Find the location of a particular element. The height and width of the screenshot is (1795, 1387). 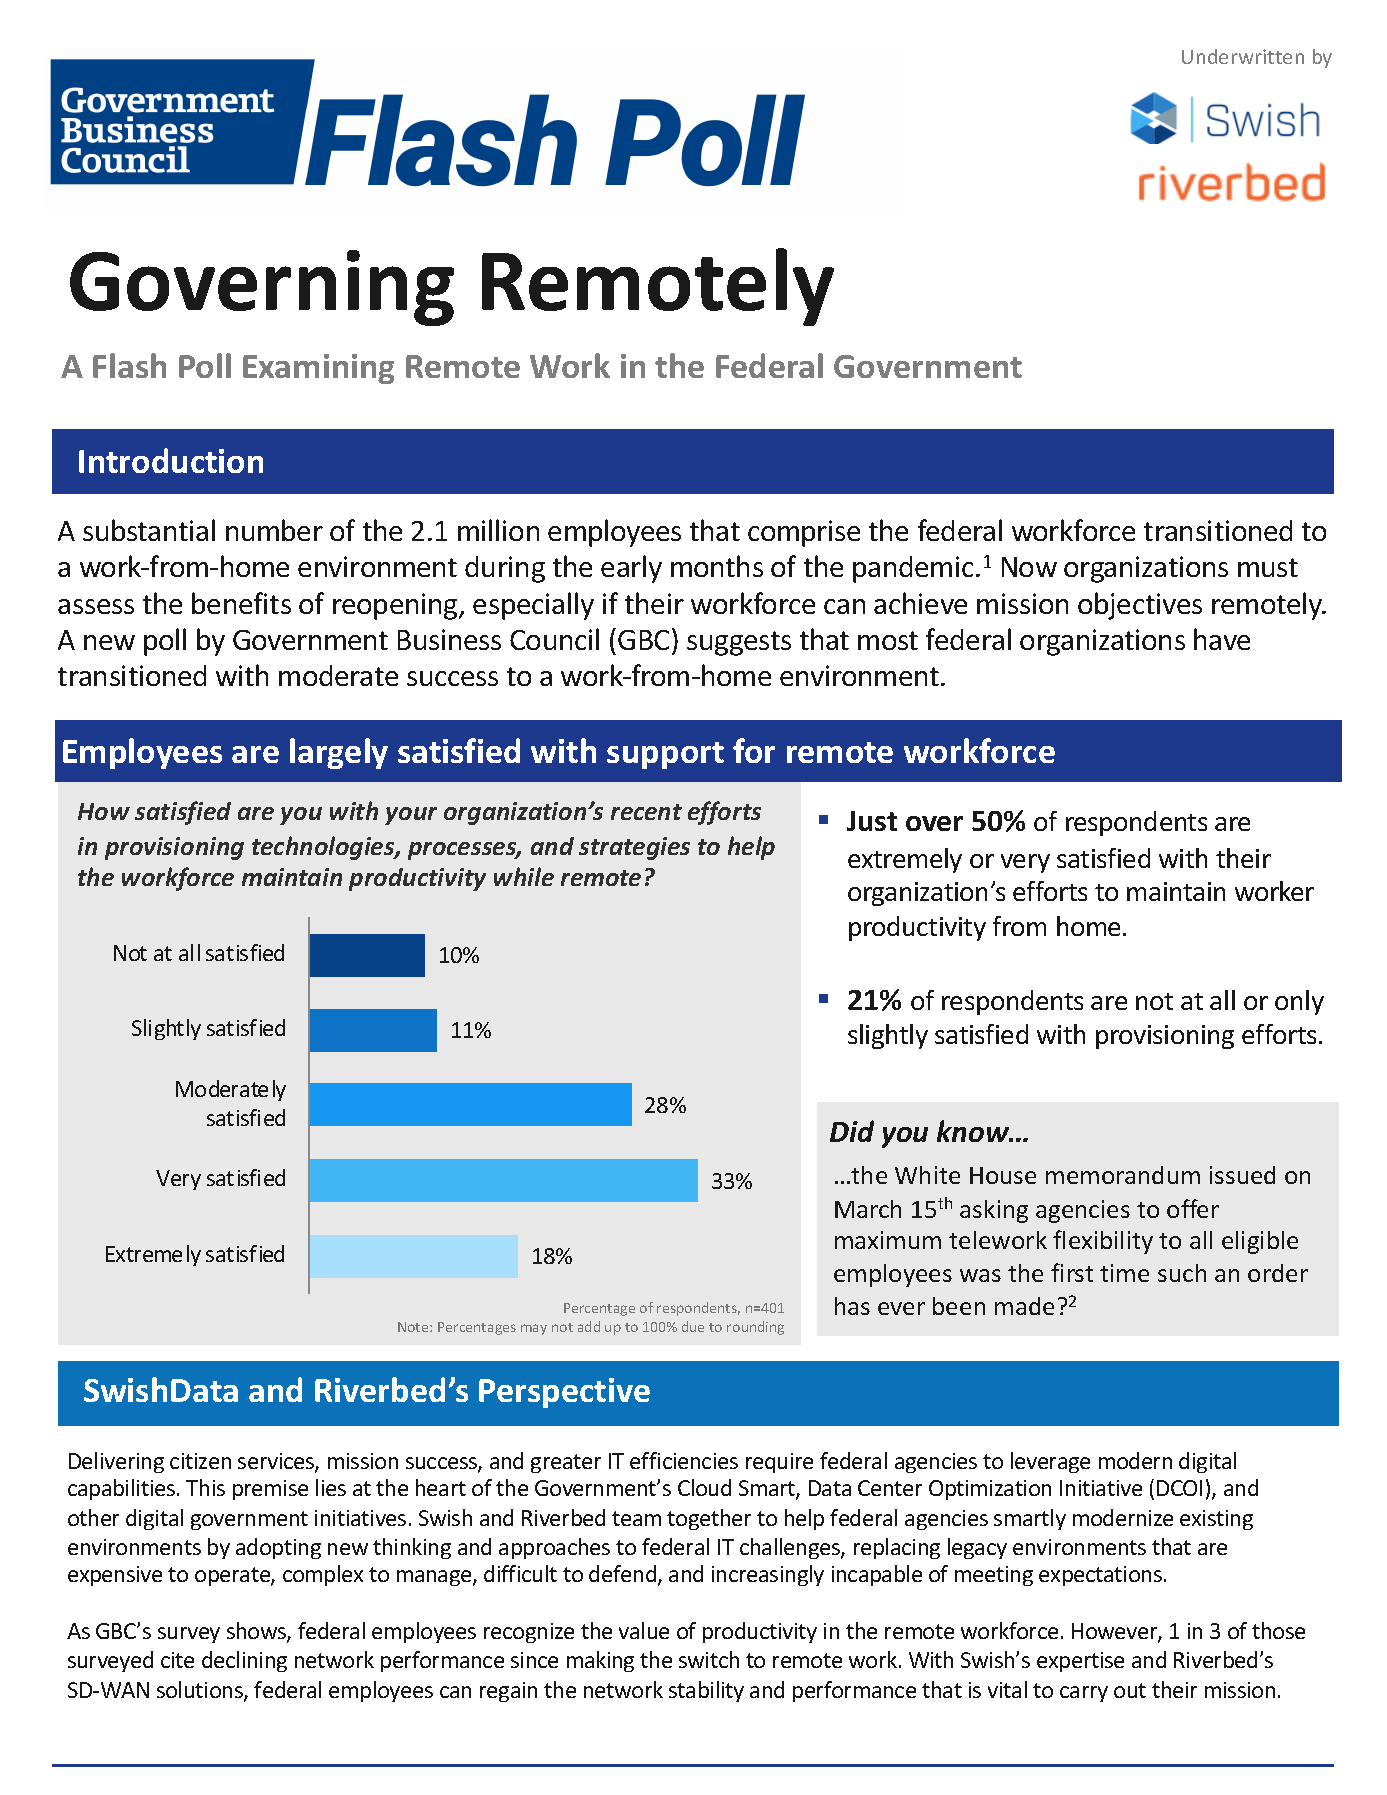

Examining is located at coordinates (318, 369).
